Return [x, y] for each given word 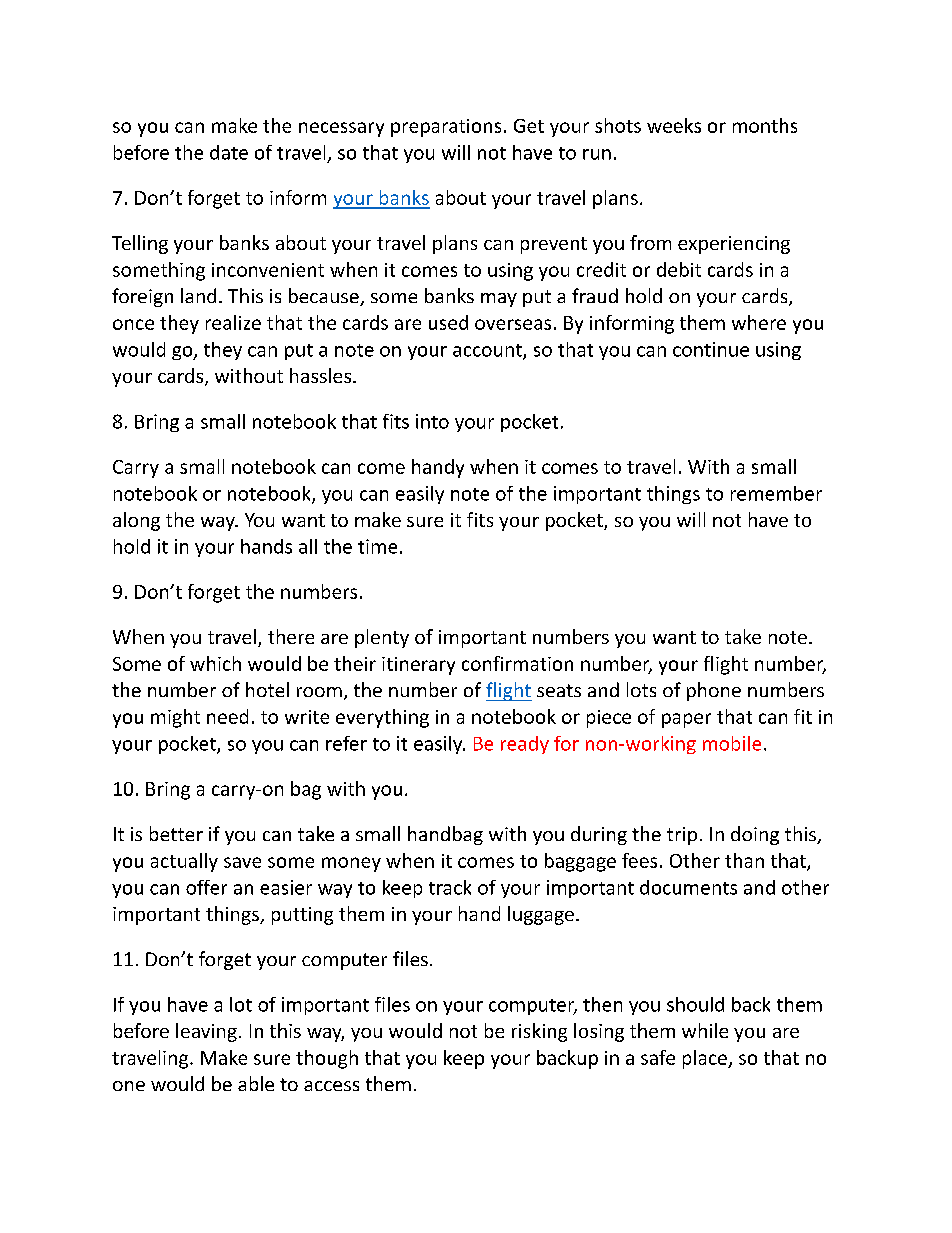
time [377, 546]
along [136, 521]
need [227, 716]
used [448, 322]
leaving [206, 1032]
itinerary [418, 666]
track [450, 887]
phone [714, 691]
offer [206, 887]
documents [688, 887]
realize [233, 322]
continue [711, 349]
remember [776, 493]
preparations [446, 128]
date [229, 152]
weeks [674, 125]
